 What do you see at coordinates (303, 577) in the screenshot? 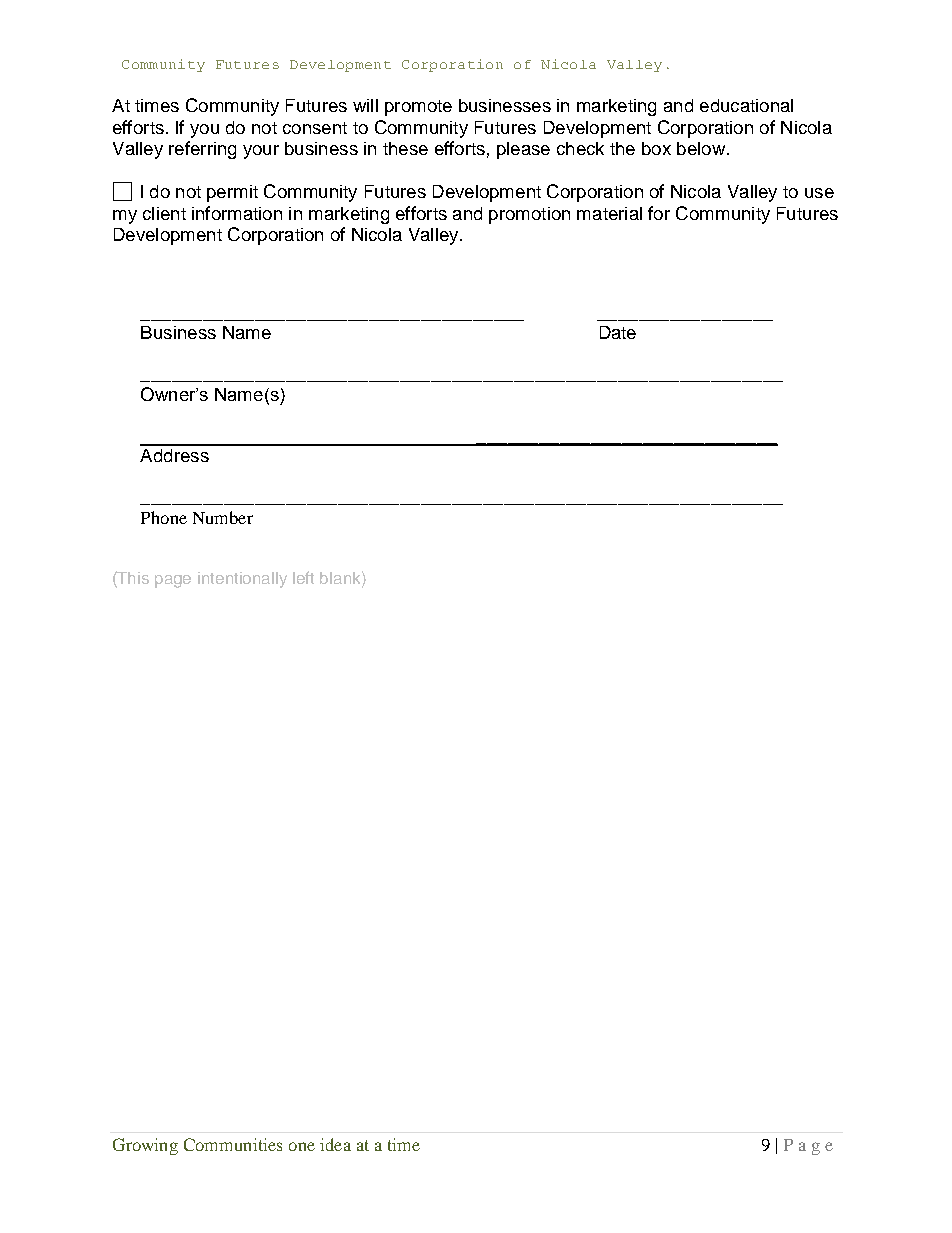
I see `left` at bounding box center [303, 577].
